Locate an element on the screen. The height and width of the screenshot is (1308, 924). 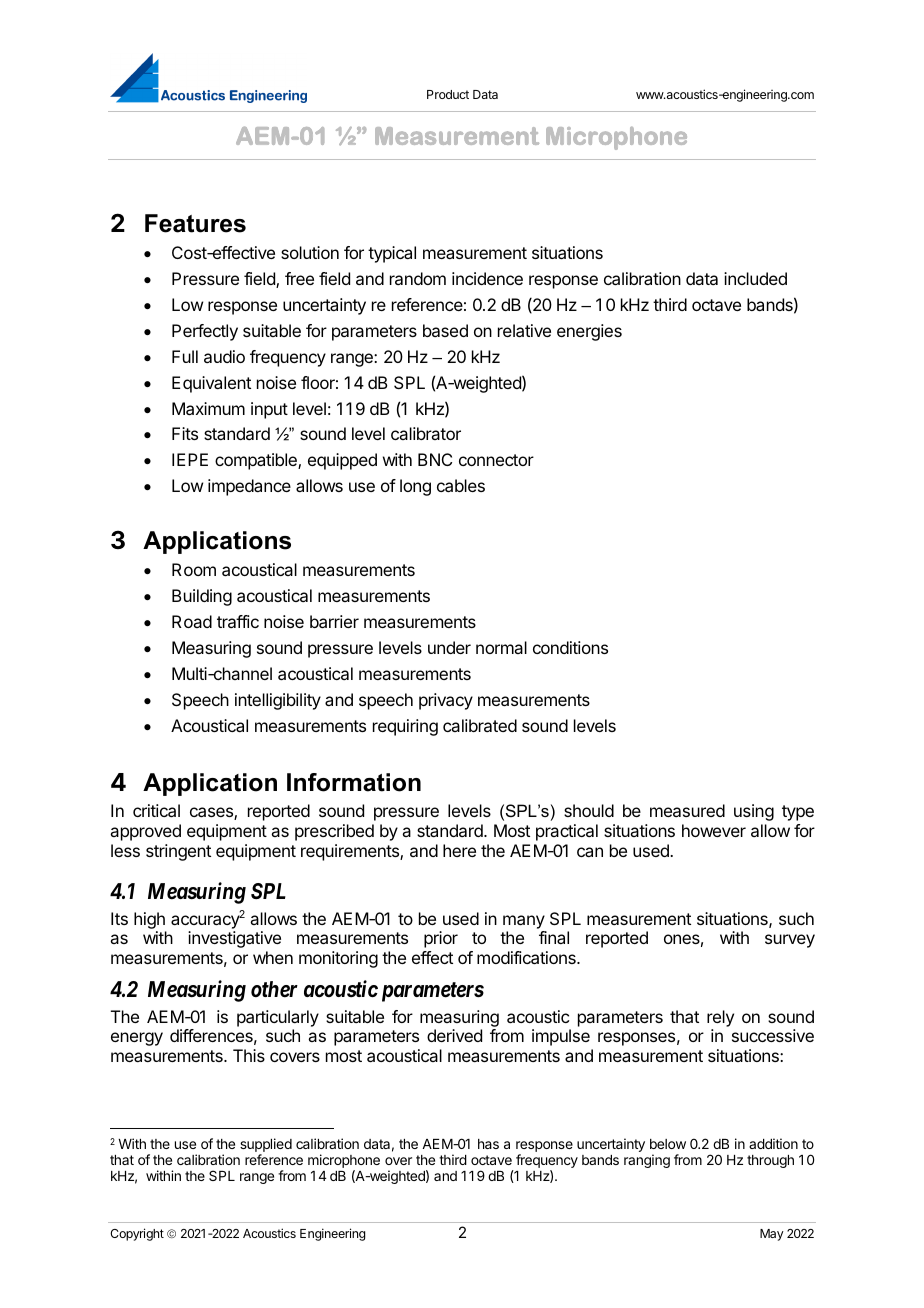
has is located at coordinates (488, 1144).
